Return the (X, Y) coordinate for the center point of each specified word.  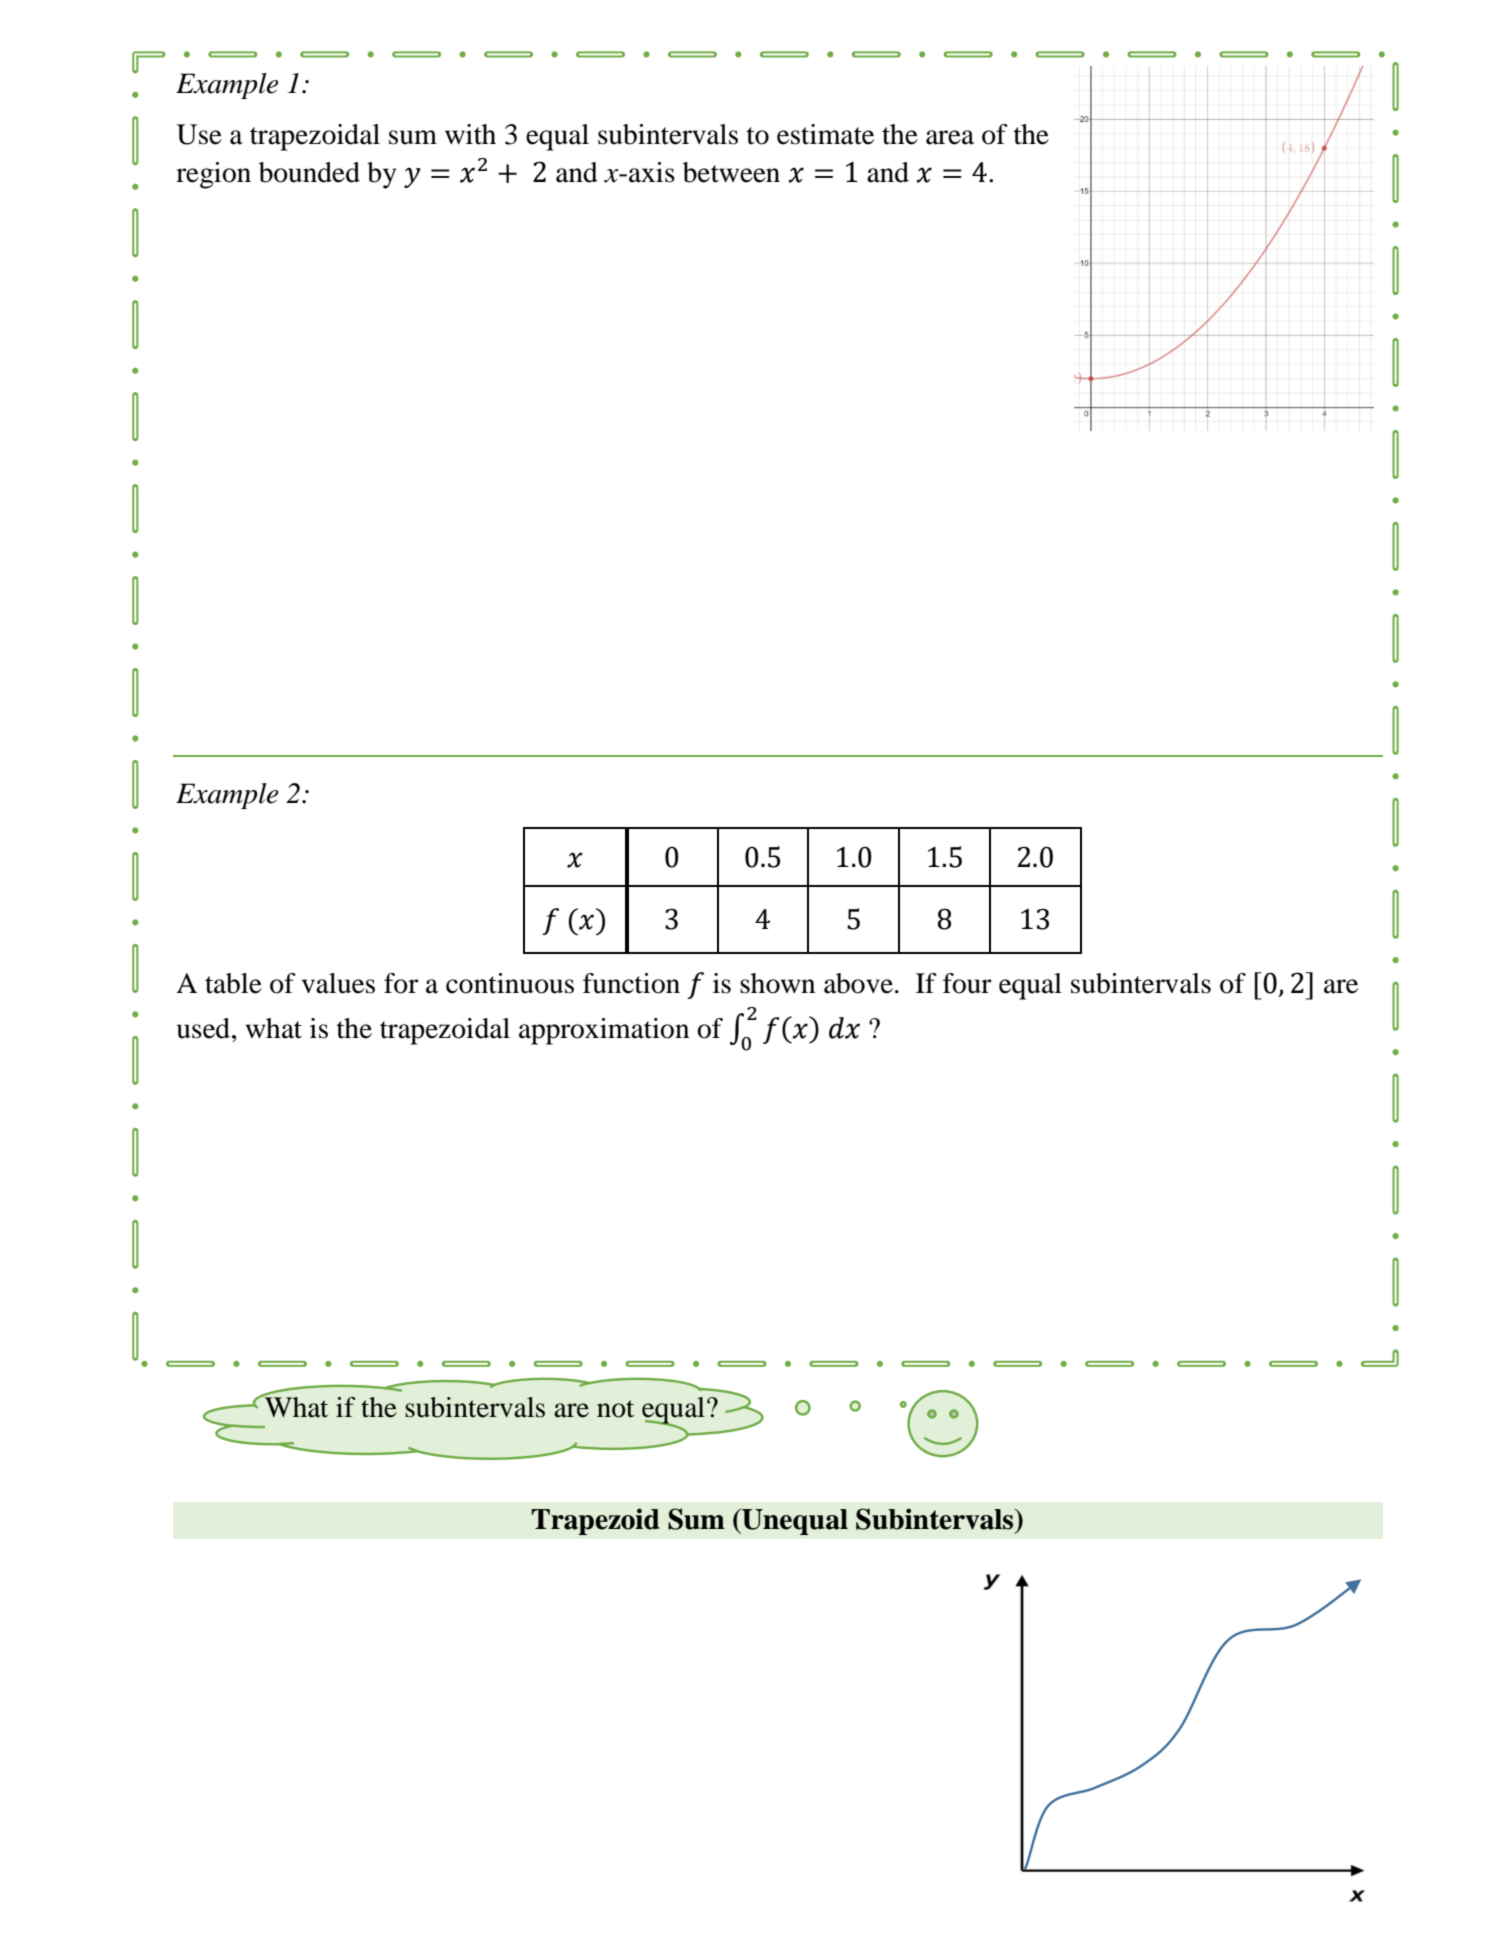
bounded (309, 172)
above (858, 983)
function (631, 983)
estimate (825, 134)
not (615, 1409)
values (338, 983)
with (470, 134)
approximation (604, 1031)
